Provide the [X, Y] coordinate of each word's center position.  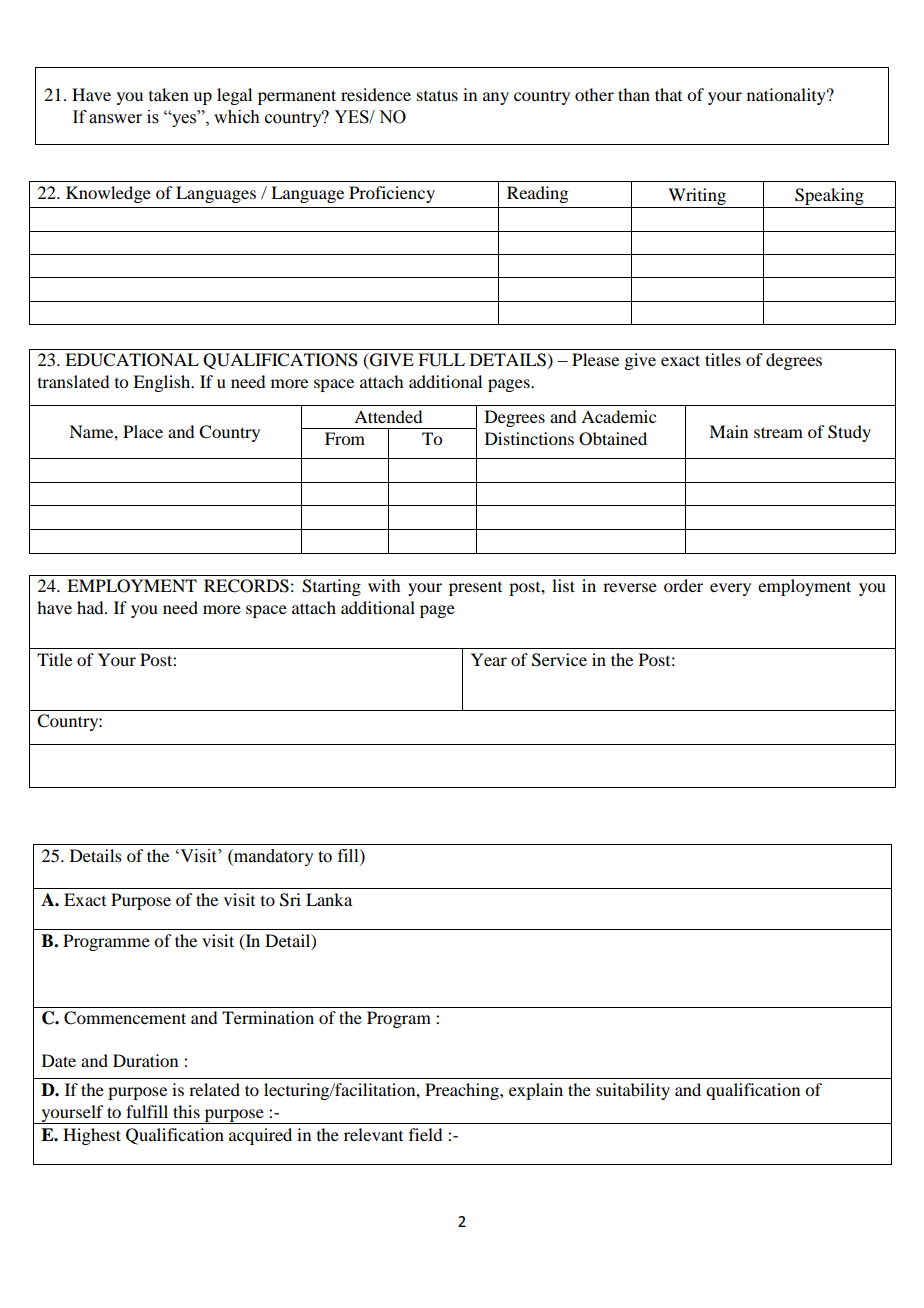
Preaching [463, 1091]
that [668, 94]
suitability [633, 1091]
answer [115, 119]
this [186, 1111]
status [437, 95]
